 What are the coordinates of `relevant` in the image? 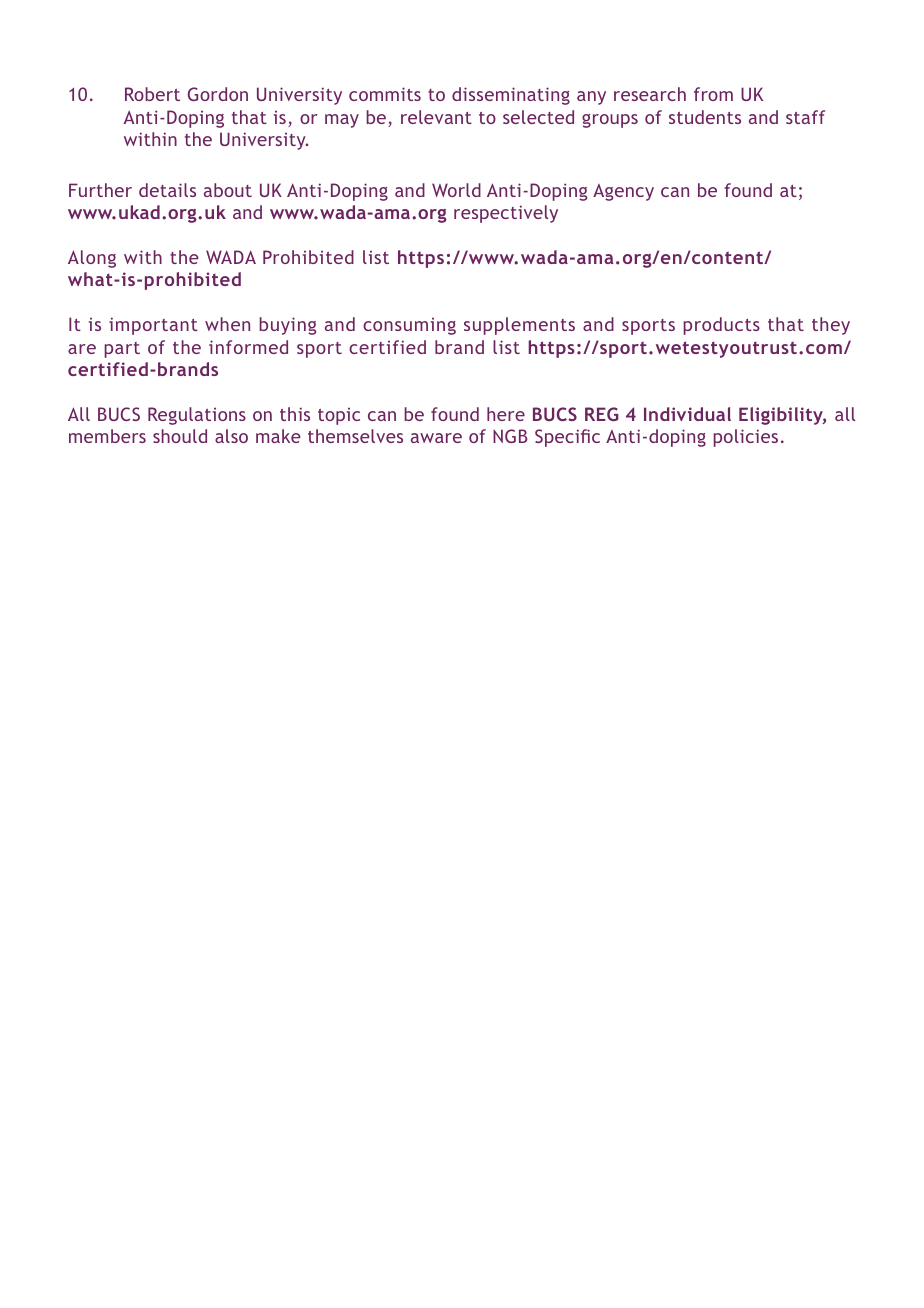 It's located at (436, 117).
